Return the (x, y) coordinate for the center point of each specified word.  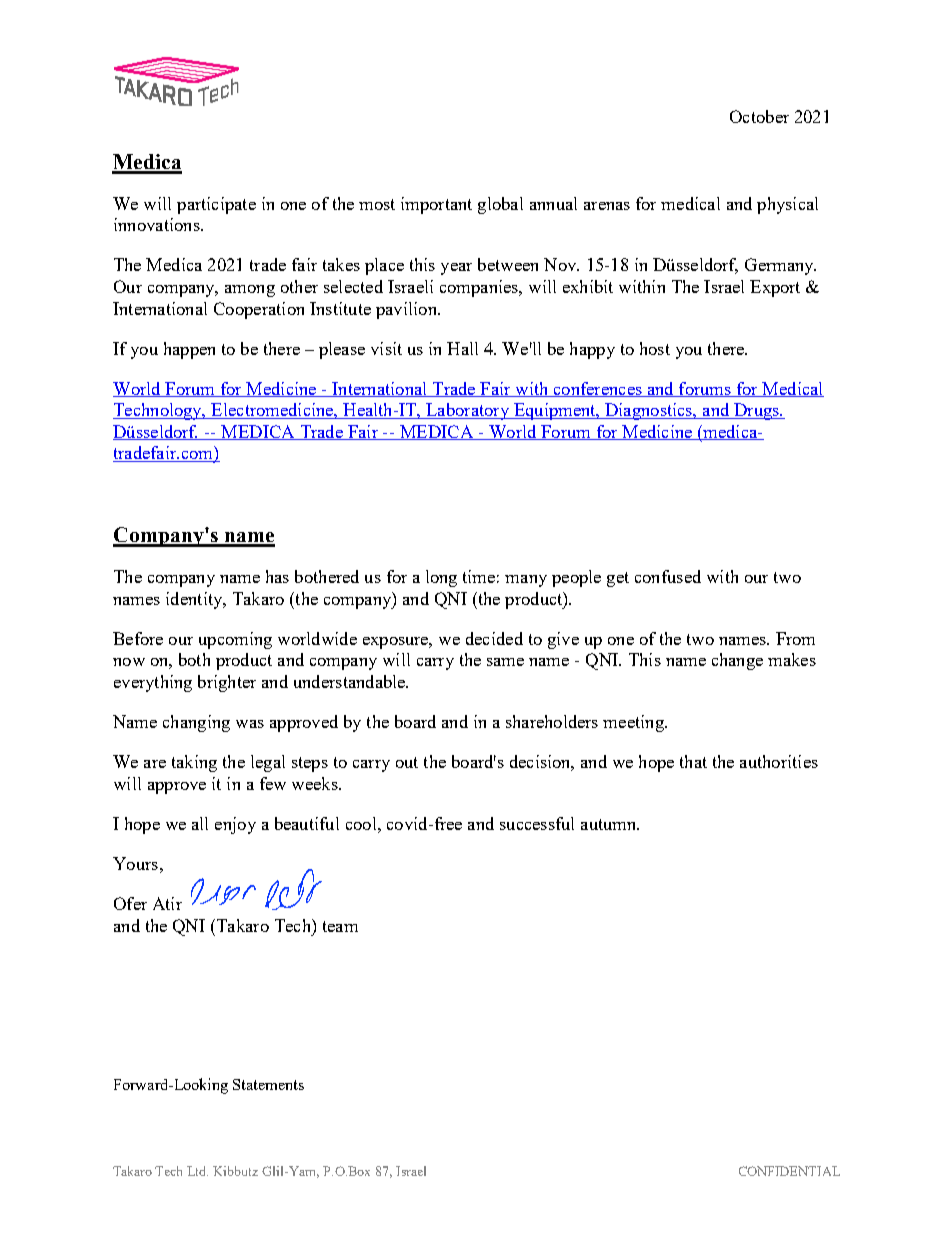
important (436, 205)
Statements (268, 1084)
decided (494, 638)
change (737, 661)
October (759, 116)
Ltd (197, 1171)
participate (216, 205)
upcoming (235, 640)
